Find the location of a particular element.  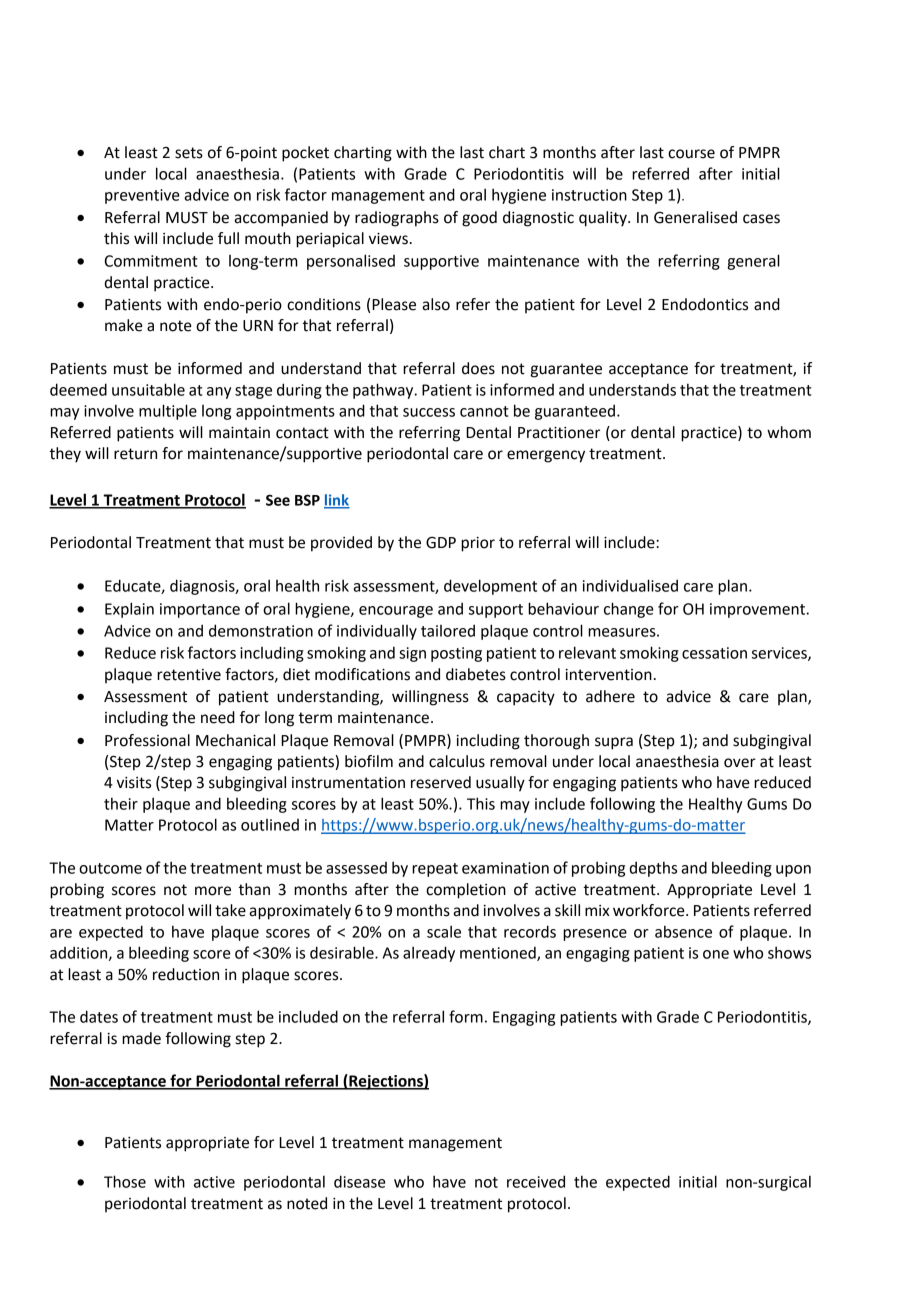

absence is located at coordinates (683, 931).
